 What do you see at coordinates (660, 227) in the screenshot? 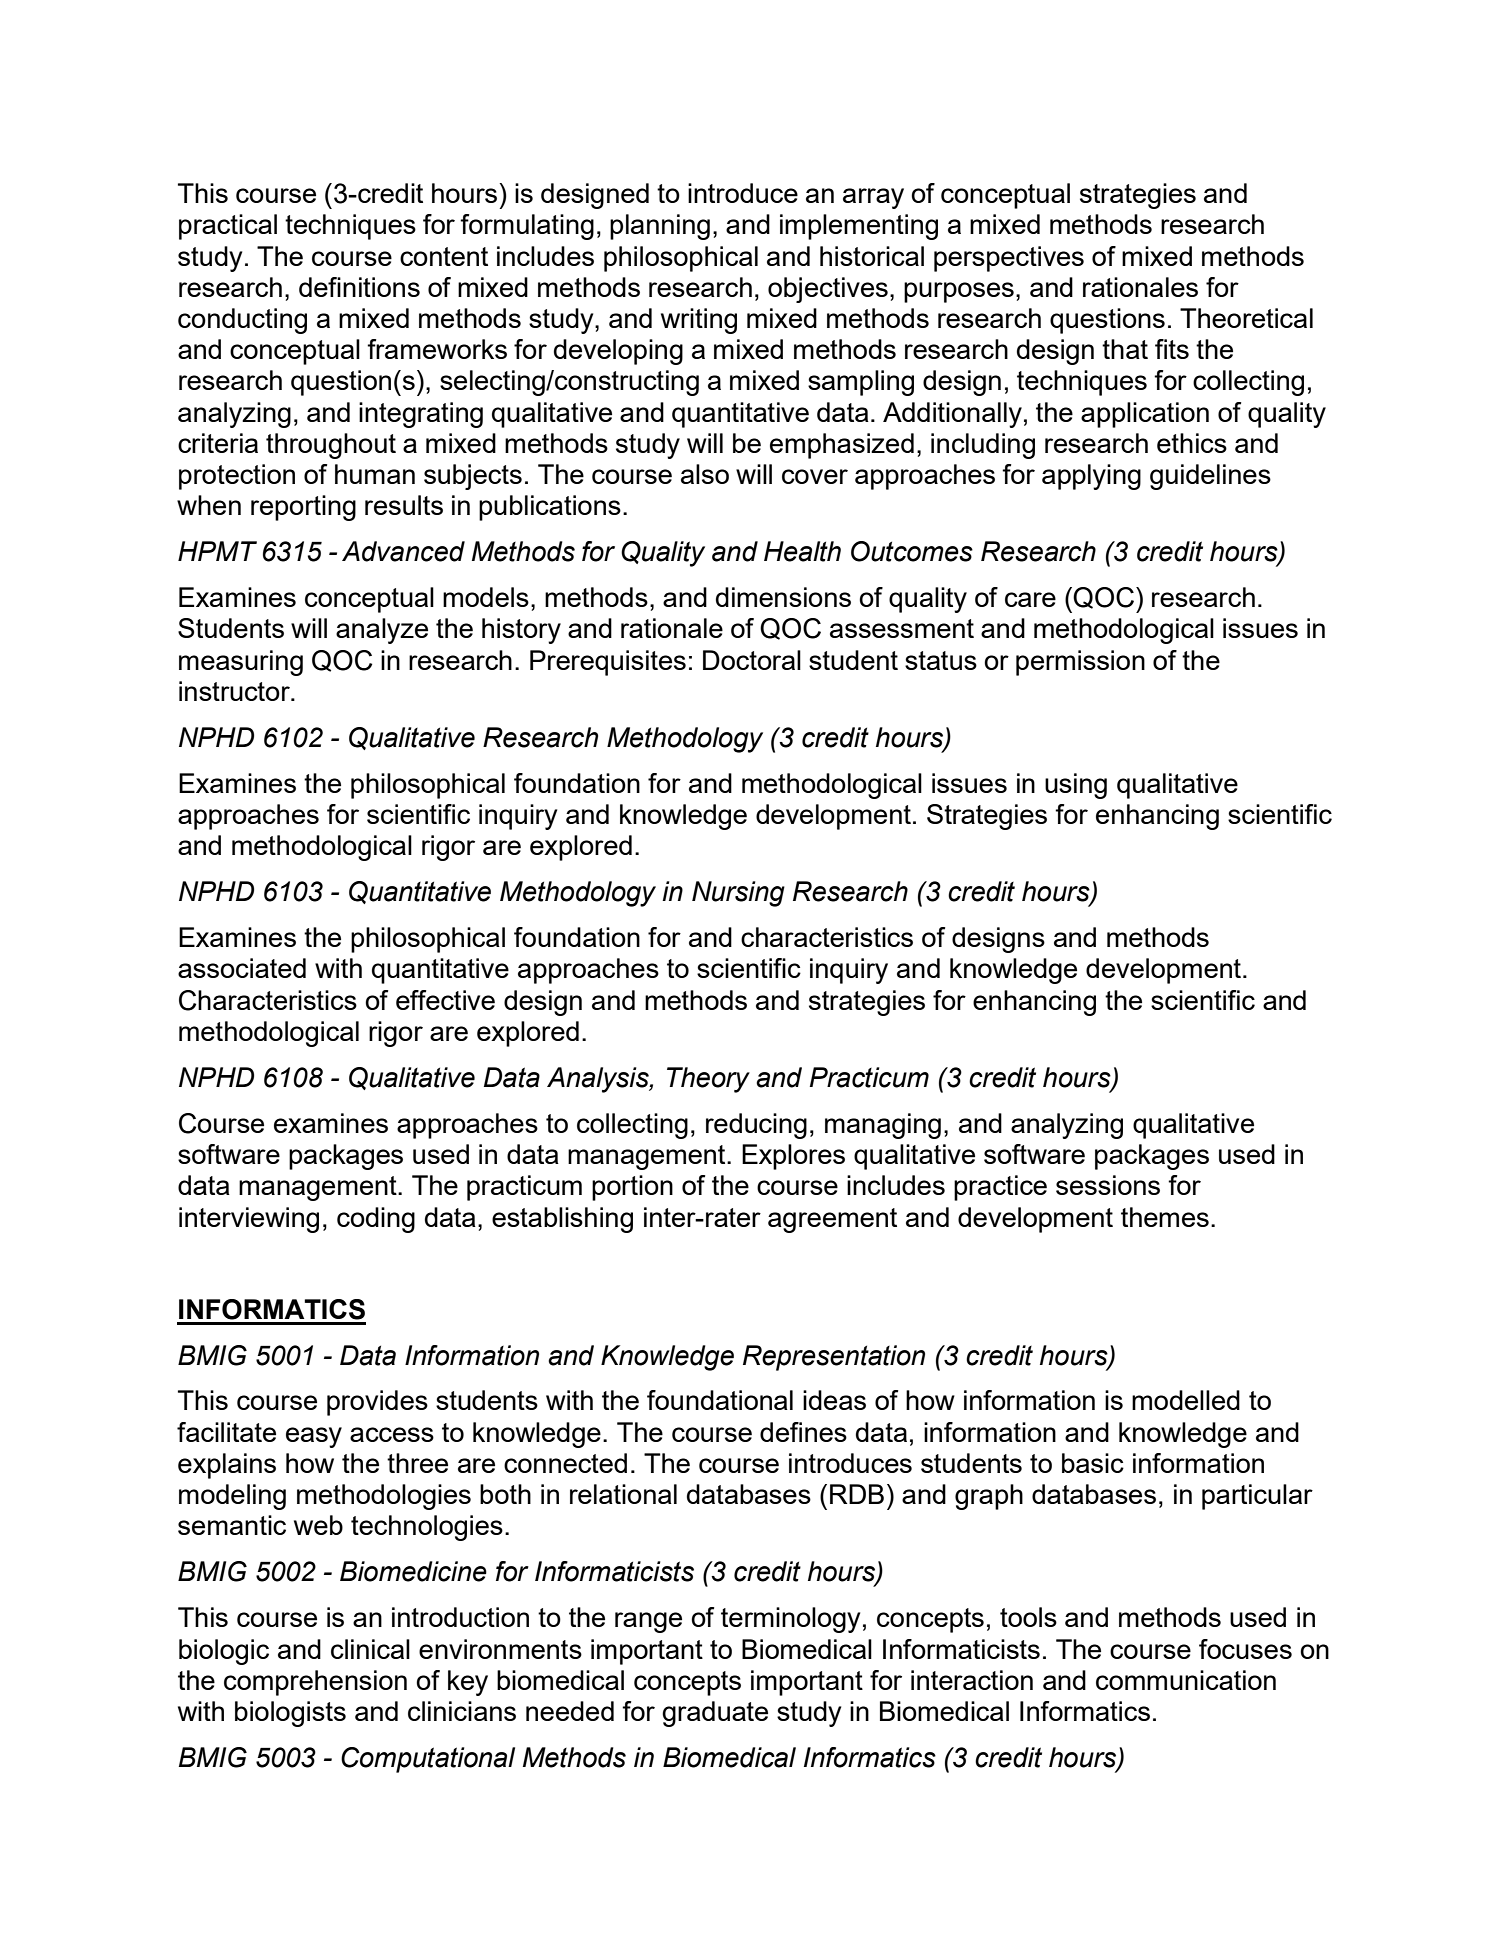
I see `planning` at bounding box center [660, 227].
